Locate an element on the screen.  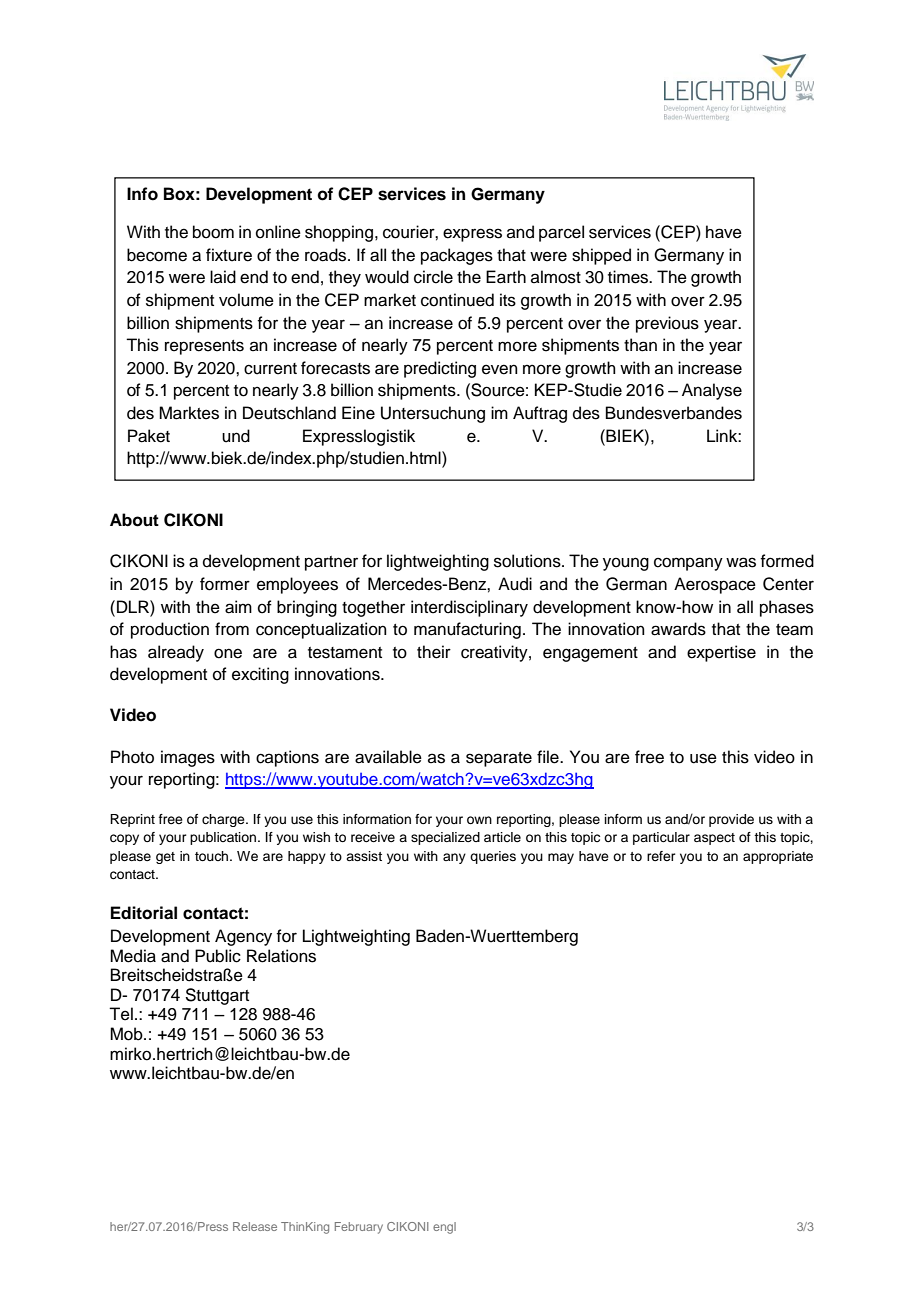
refer is located at coordinates (661, 856).
